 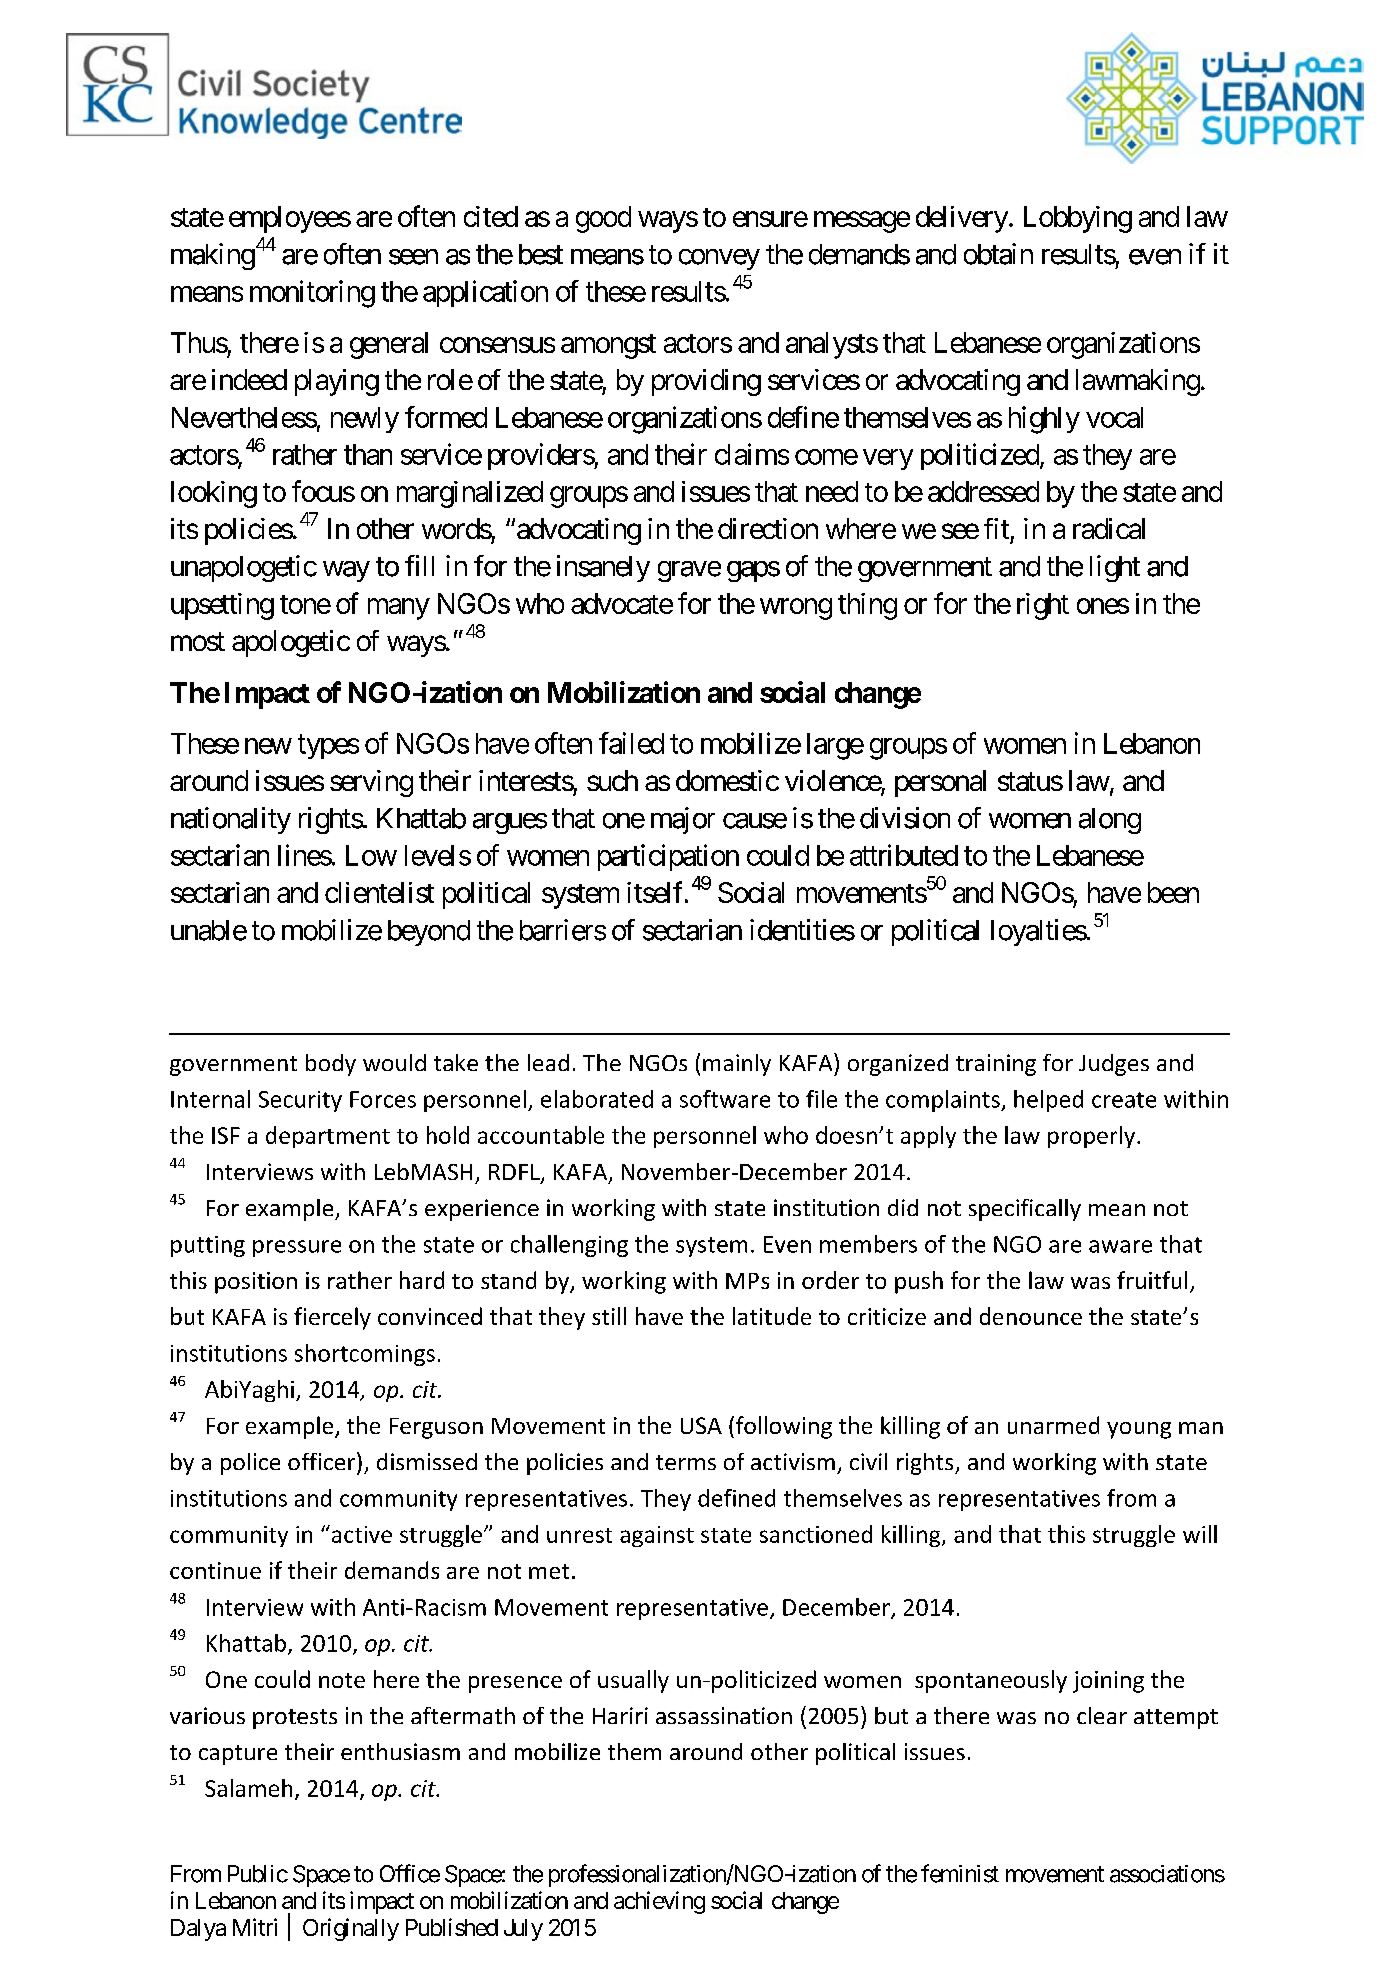 I want to click on seen, so click(x=413, y=257).
